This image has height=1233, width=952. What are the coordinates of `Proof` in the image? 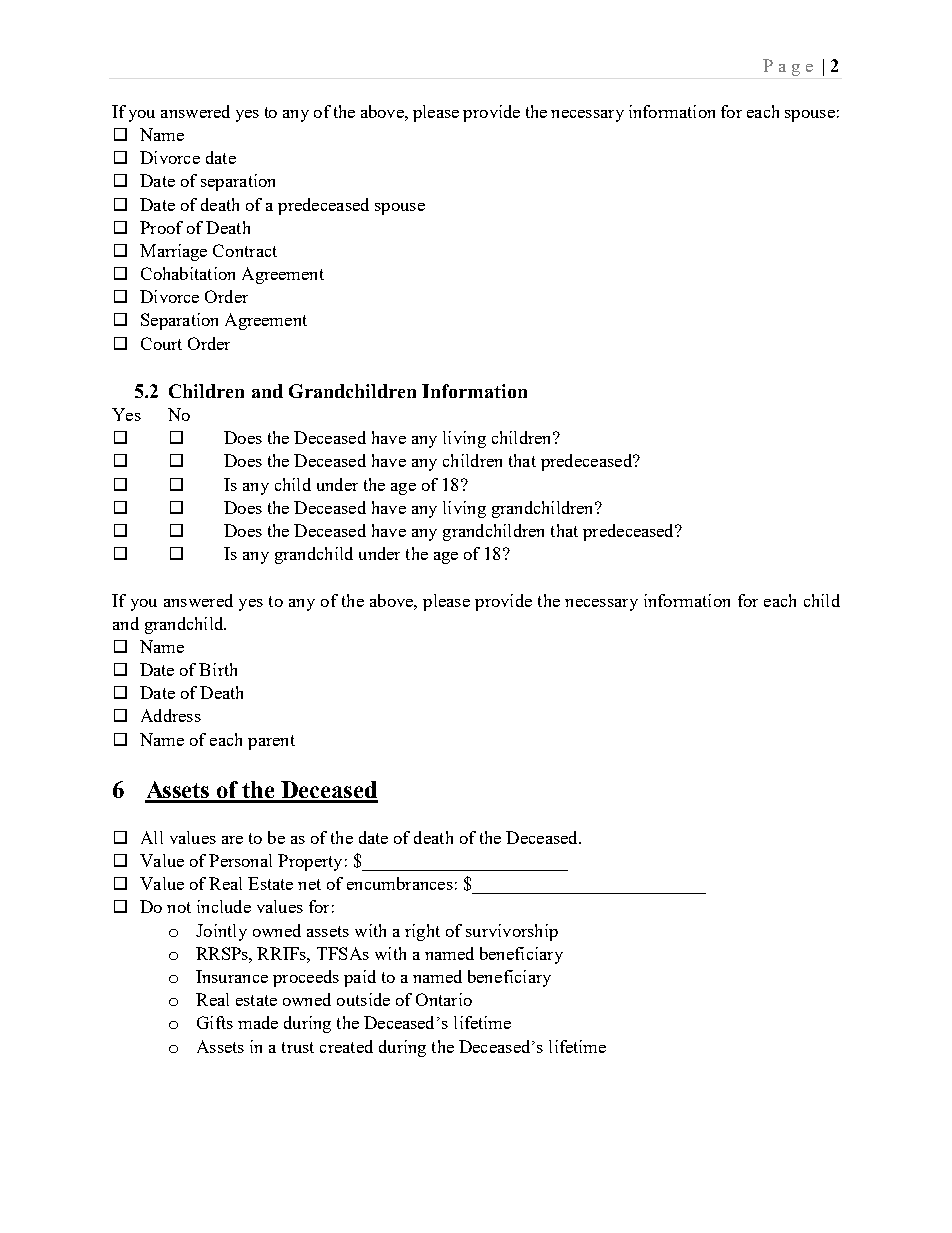 It's located at (161, 227).
